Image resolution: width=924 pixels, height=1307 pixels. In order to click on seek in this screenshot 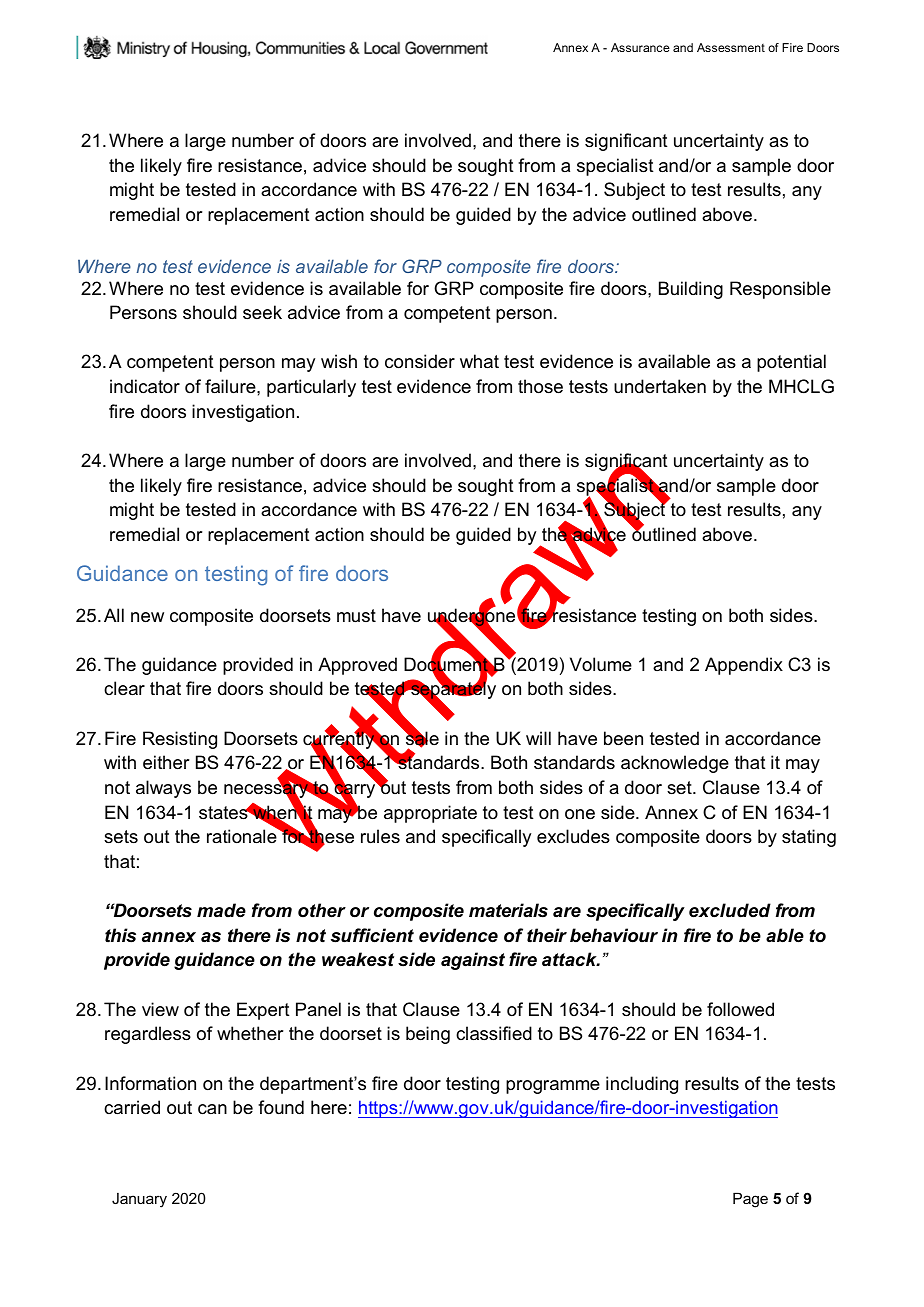, I will do `click(262, 312)`.
